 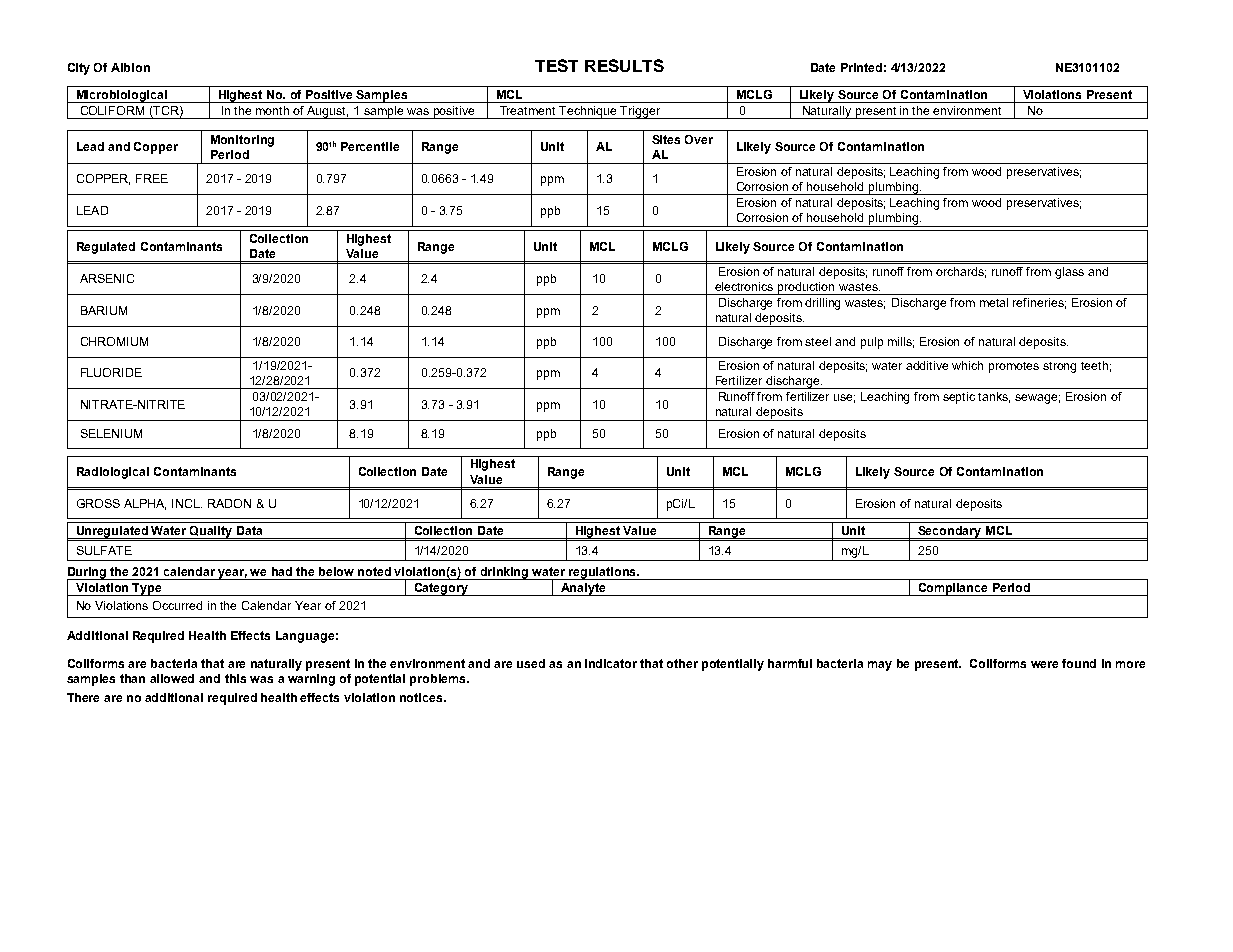 I want to click on this, so click(x=235, y=678).
